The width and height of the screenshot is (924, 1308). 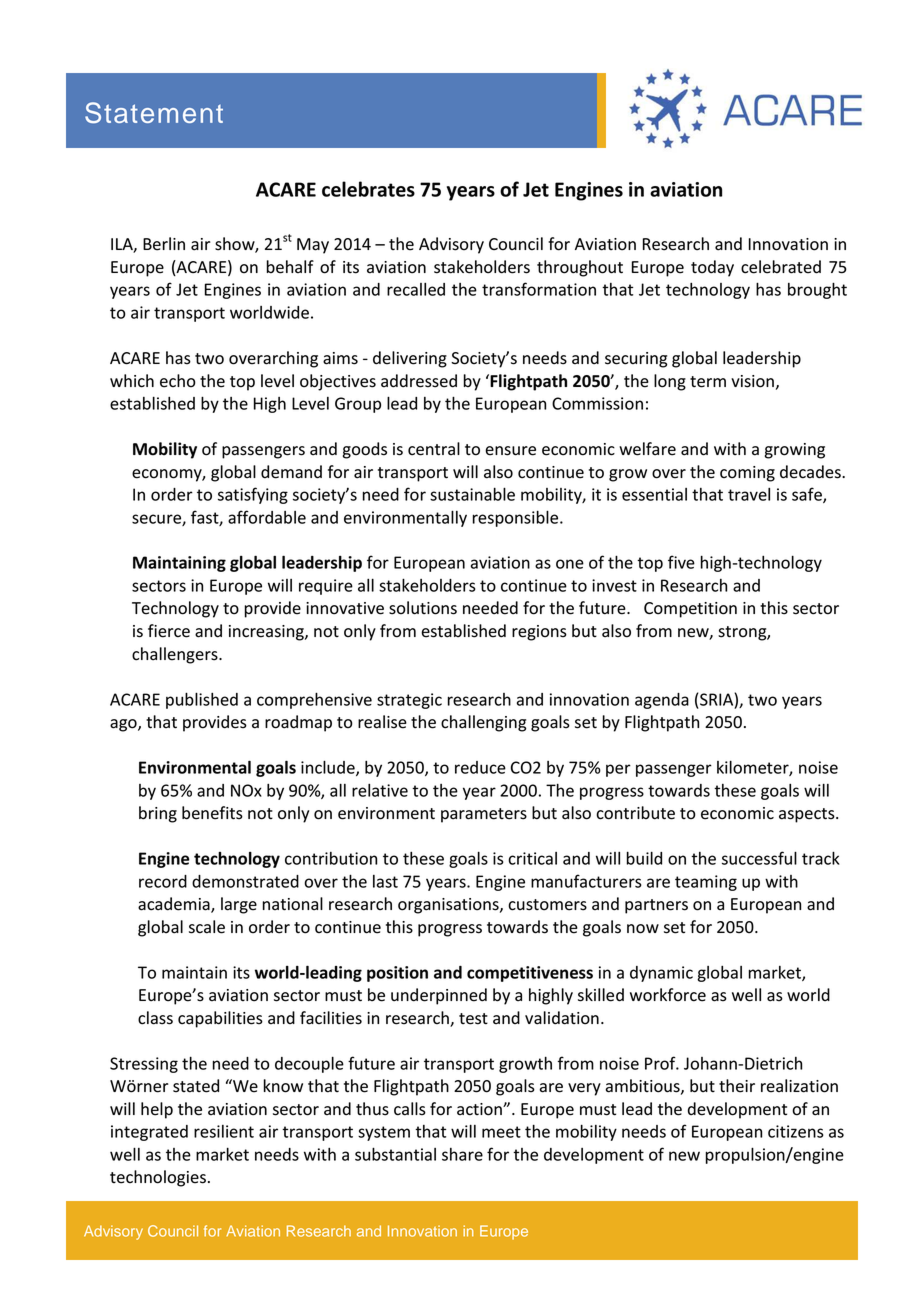 I want to click on Competition, so click(x=690, y=610).
